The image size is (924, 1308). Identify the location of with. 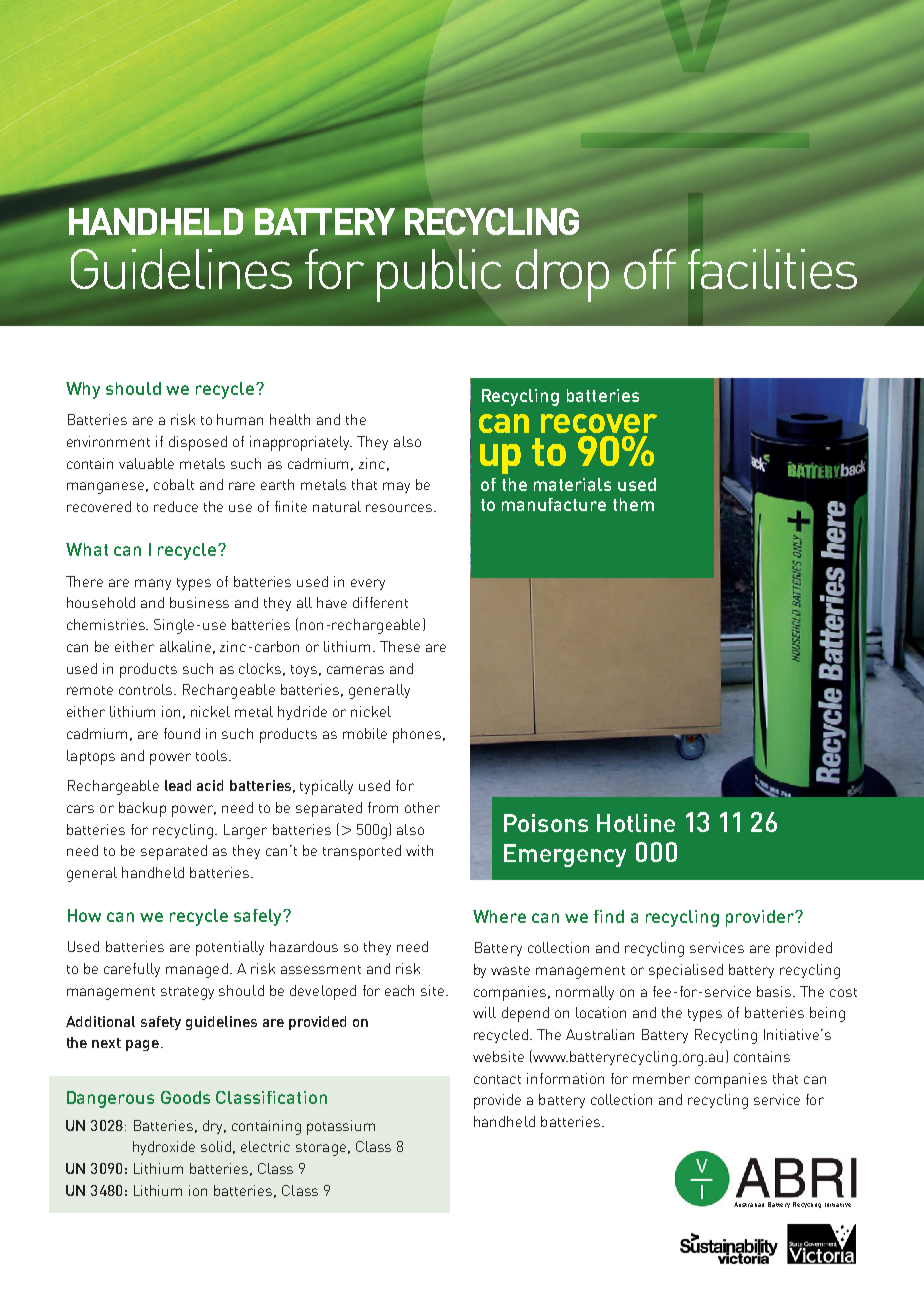
(419, 850).
